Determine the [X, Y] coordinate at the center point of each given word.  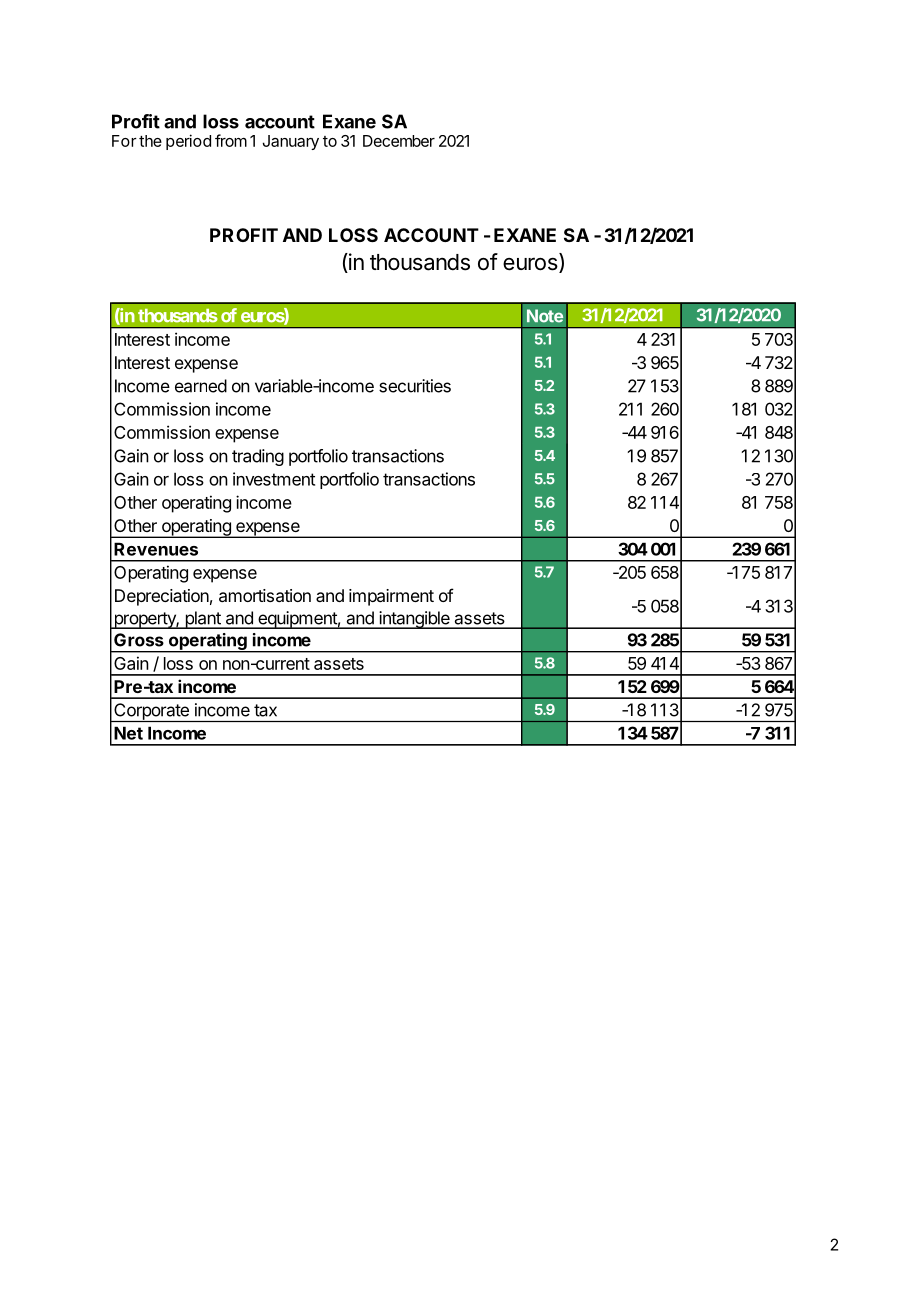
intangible [414, 620]
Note [545, 316]
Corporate [151, 712]
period [188, 142]
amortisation [265, 595]
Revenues [156, 549]
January [291, 142]
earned [201, 386]
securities [415, 386]
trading [258, 457]
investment [274, 479]
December [399, 141]
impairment [391, 597]
